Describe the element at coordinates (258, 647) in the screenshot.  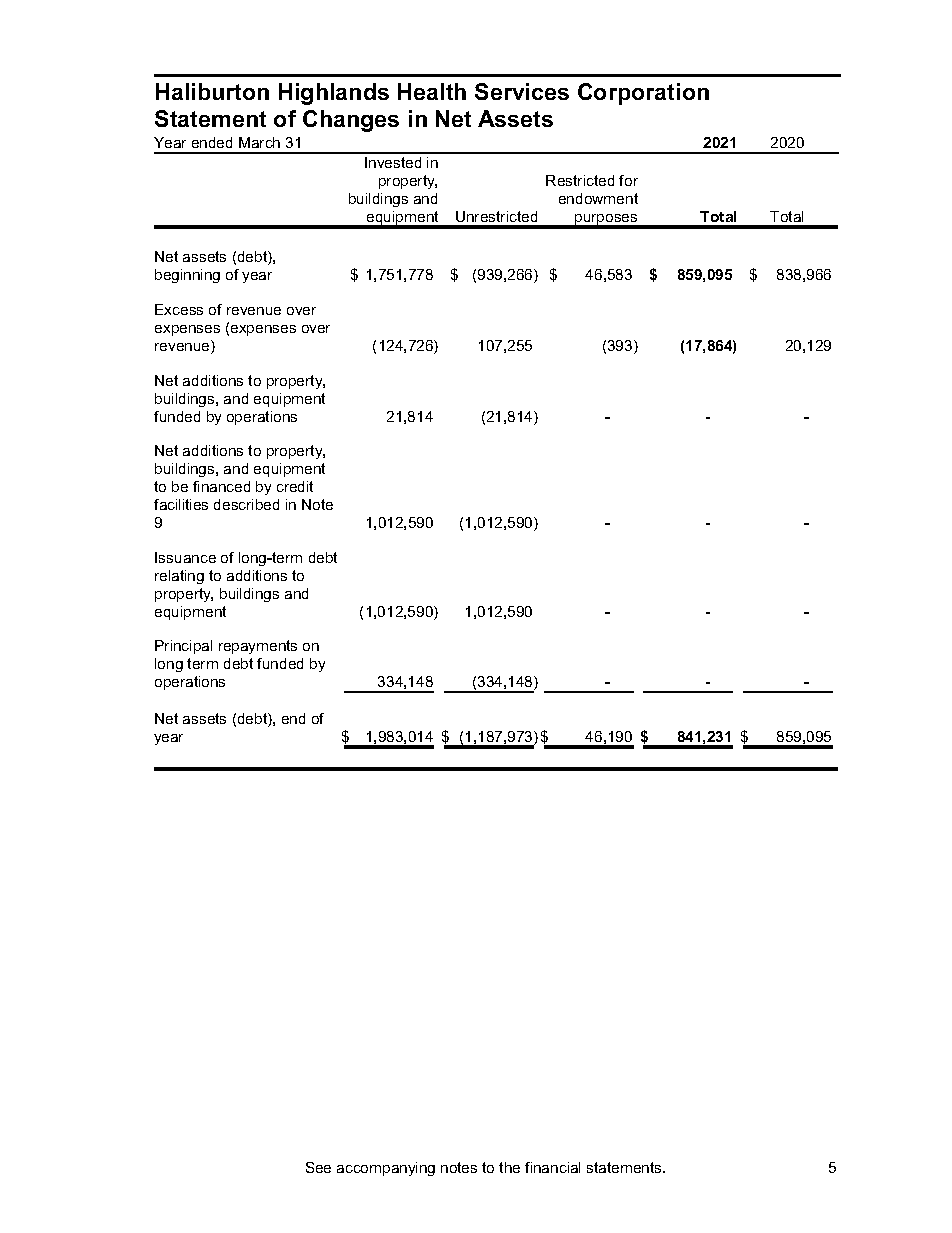
I see `repayments` at that location.
